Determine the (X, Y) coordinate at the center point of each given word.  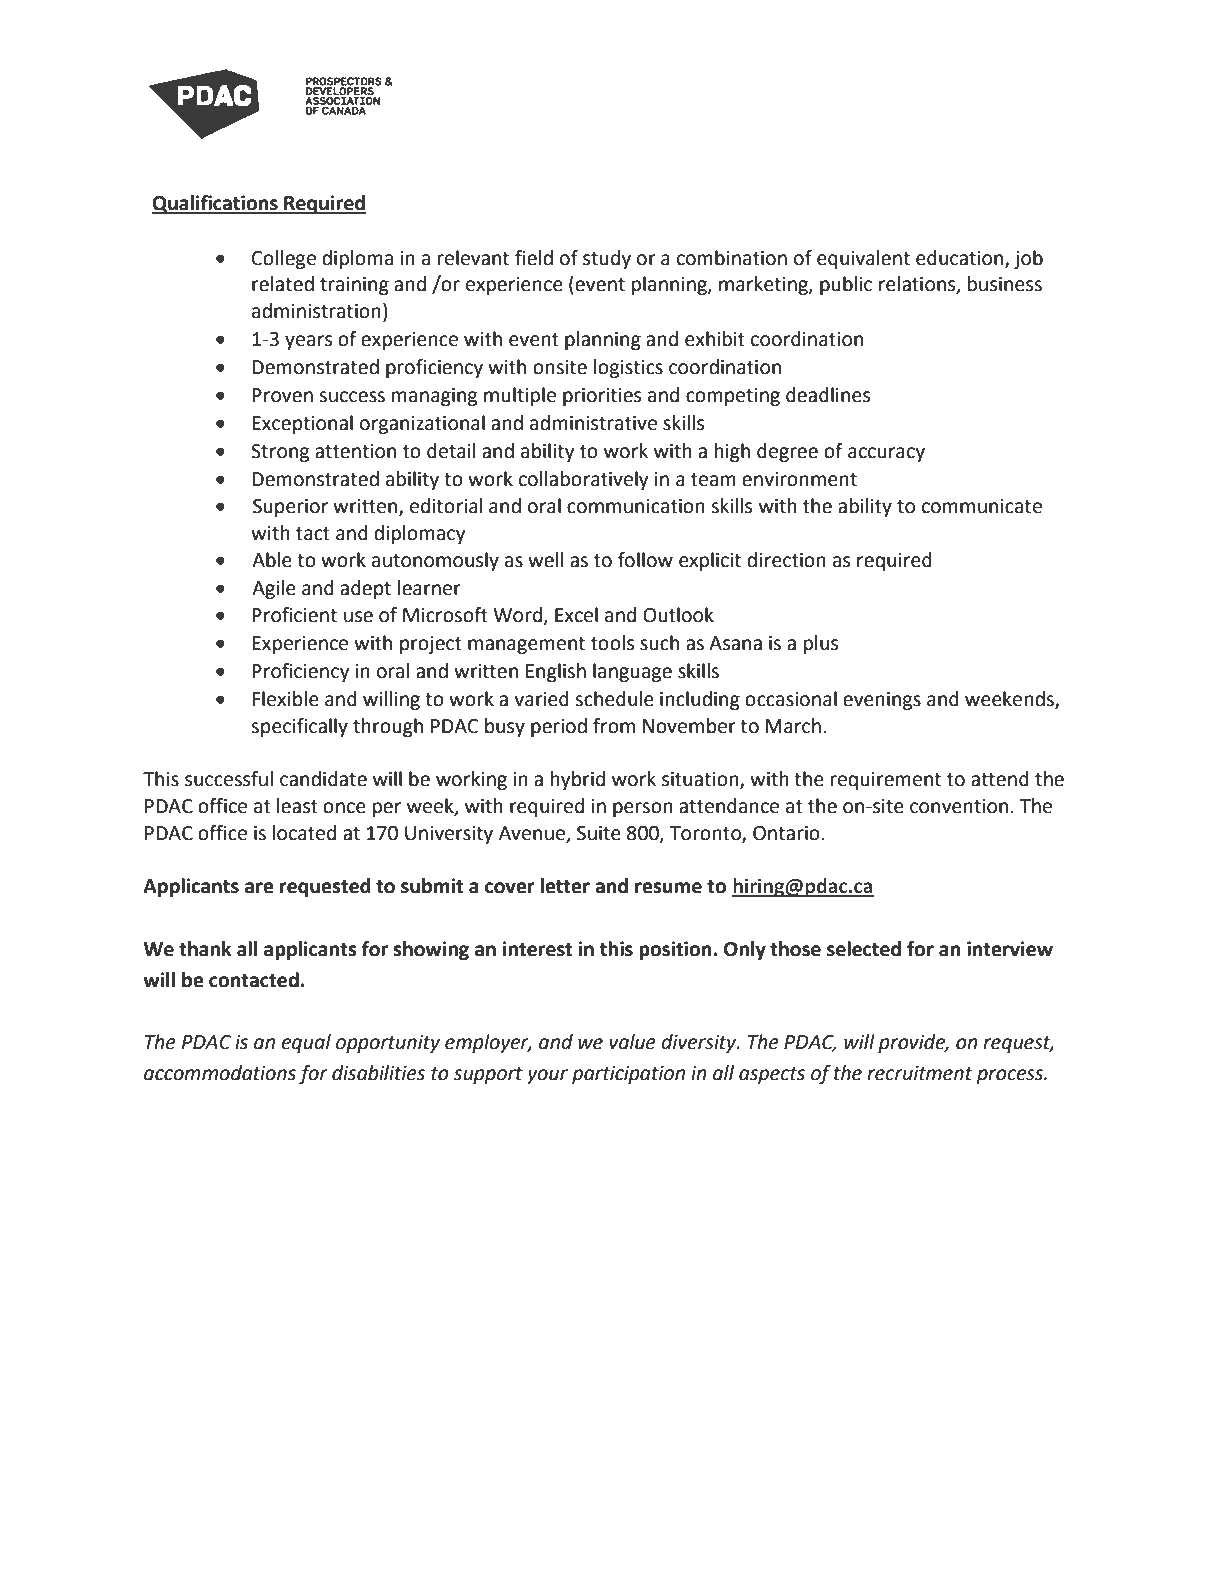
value (632, 1042)
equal (306, 1043)
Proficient (294, 615)
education (961, 258)
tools (612, 643)
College (284, 259)
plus (821, 644)
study (607, 259)
